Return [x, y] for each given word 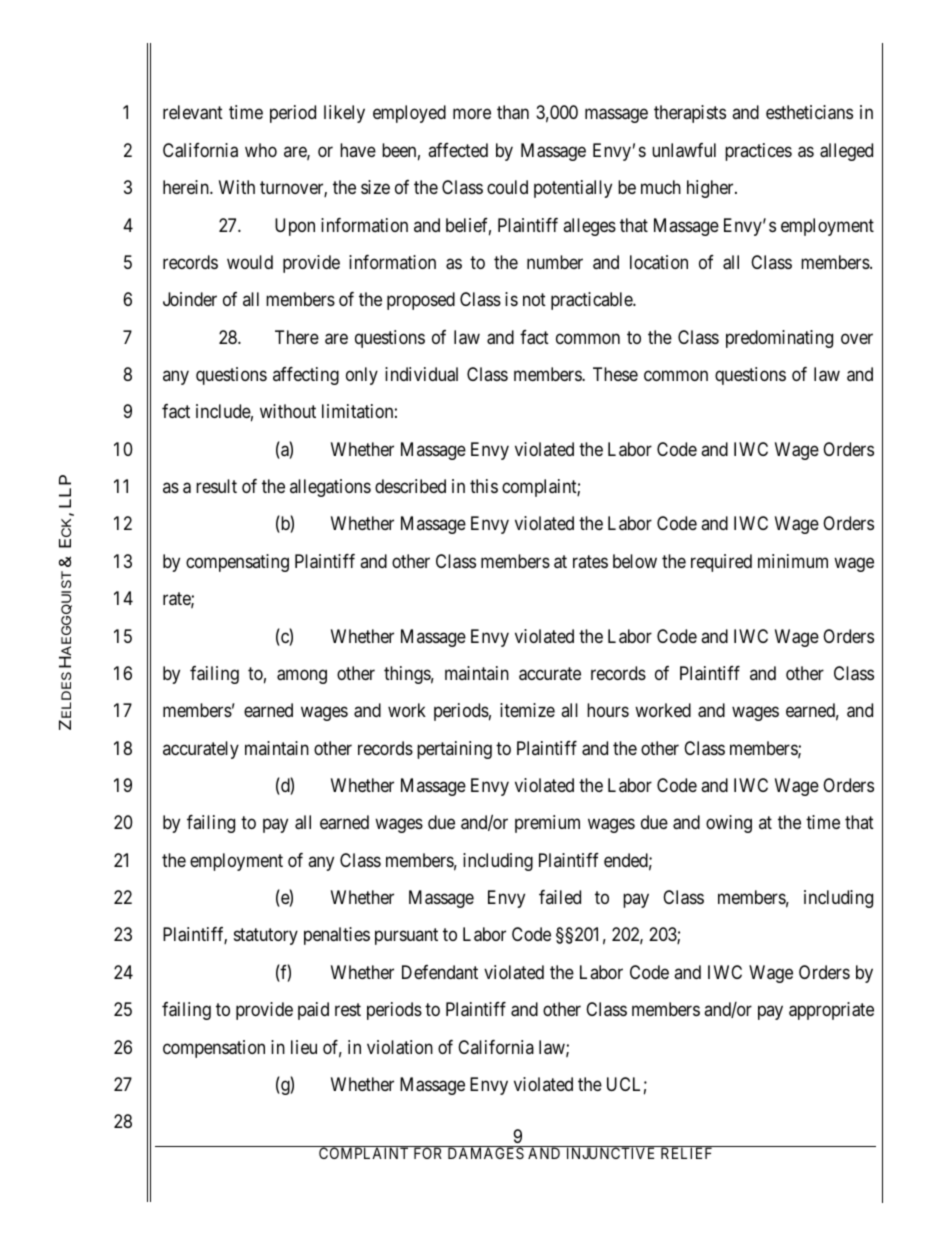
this [484, 486]
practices [758, 152]
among [302, 676]
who [261, 150]
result [216, 486]
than [513, 112]
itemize [527, 710]
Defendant [440, 972]
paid [313, 1011]
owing [729, 824]
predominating [779, 339]
